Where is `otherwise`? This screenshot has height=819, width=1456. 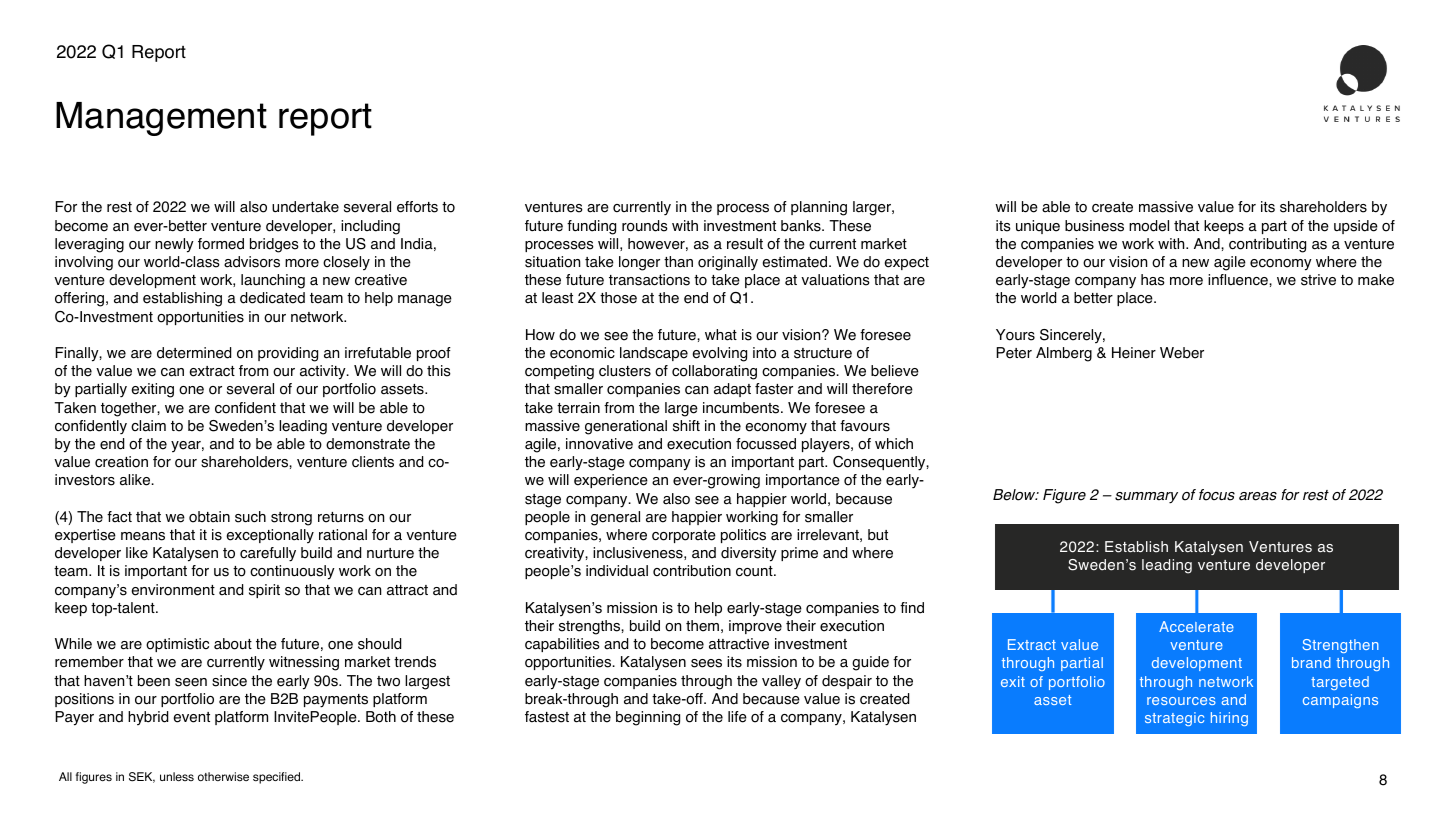 otherwise is located at coordinates (223, 777).
